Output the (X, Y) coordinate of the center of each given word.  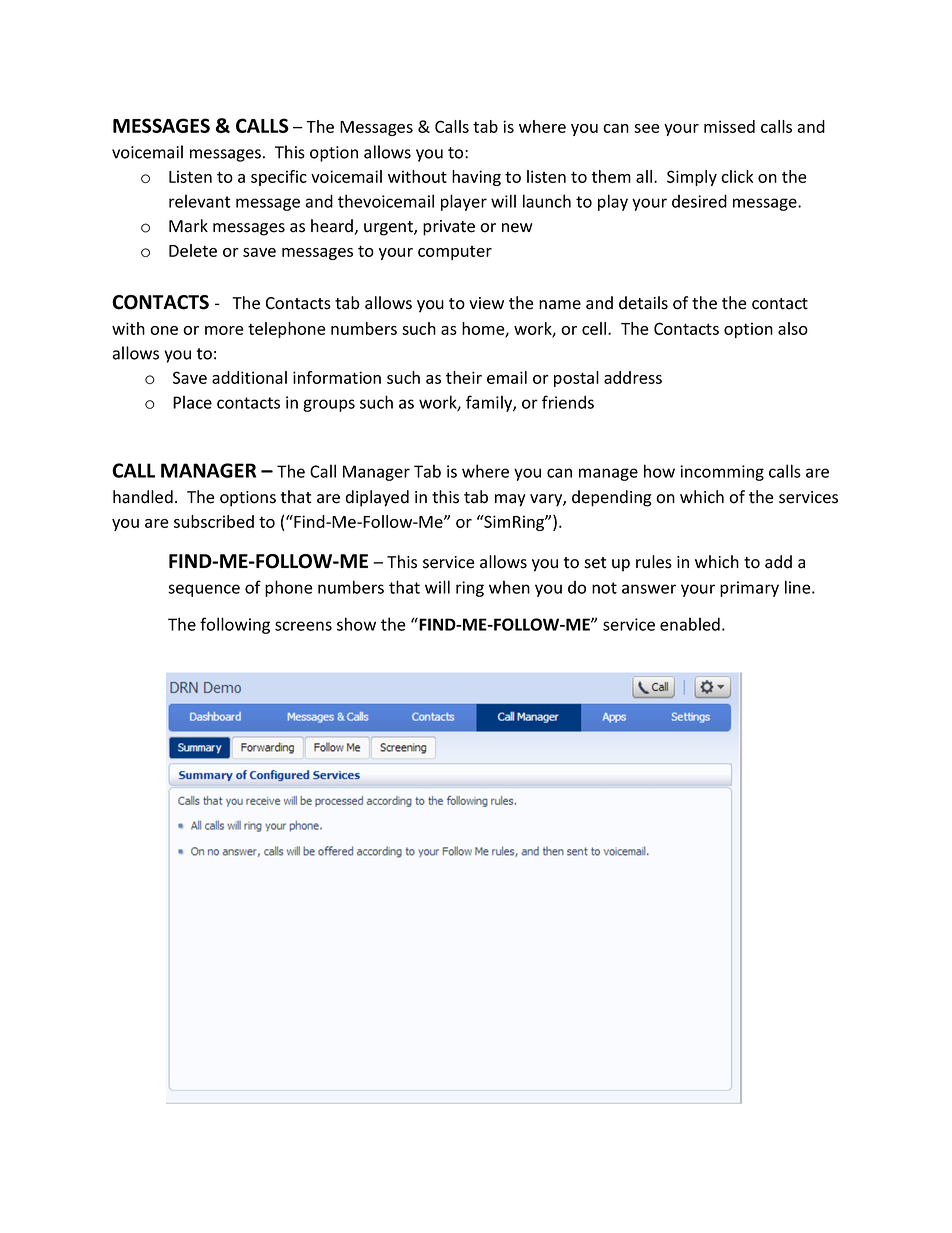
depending (612, 498)
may (510, 500)
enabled (690, 624)
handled (143, 497)
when (509, 587)
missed (729, 126)
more (224, 330)
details (643, 303)
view (486, 303)
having (476, 178)
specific (279, 178)
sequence (204, 590)
